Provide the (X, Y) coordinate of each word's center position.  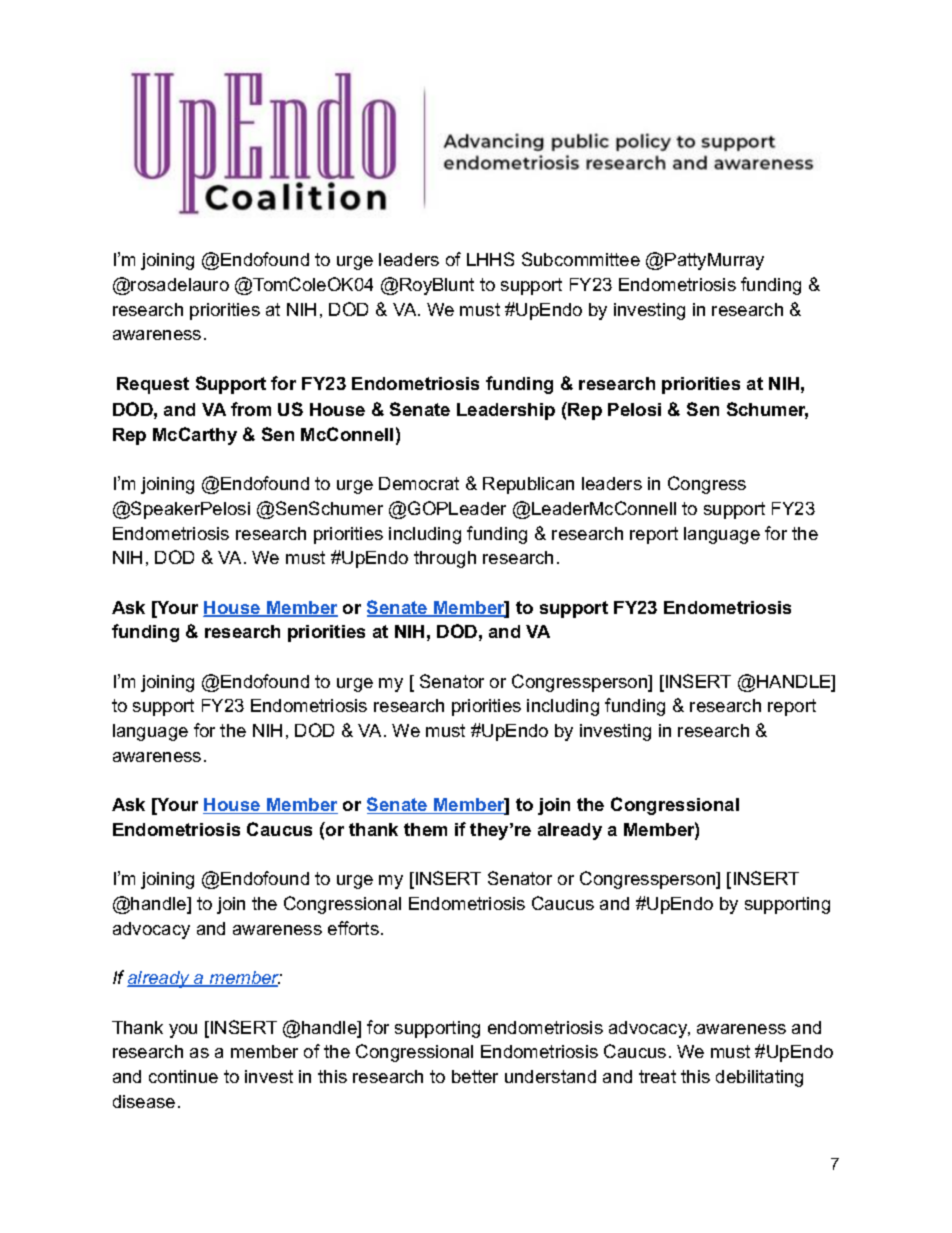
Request (153, 385)
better (475, 1076)
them (425, 829)
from (251, 409)
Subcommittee (581, 259)
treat (657, 1076)
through (445, 559)
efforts (353, 928)
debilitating (759, 1078)
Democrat (419, 483)
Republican (528, 485)
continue (183, 1076)
